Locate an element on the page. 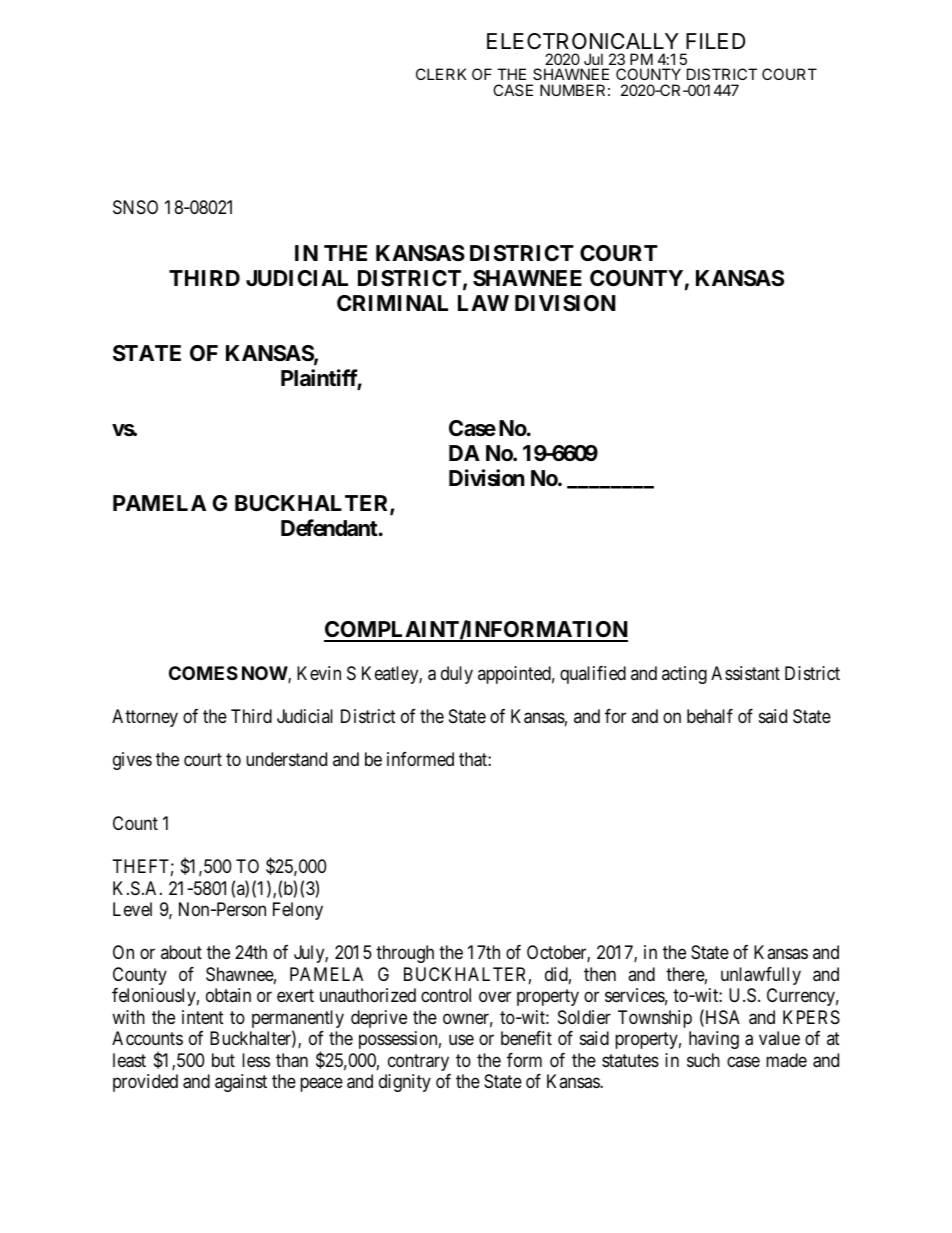 This page has width=952, height=1233. COMES is located at coordinates (203, 673).
